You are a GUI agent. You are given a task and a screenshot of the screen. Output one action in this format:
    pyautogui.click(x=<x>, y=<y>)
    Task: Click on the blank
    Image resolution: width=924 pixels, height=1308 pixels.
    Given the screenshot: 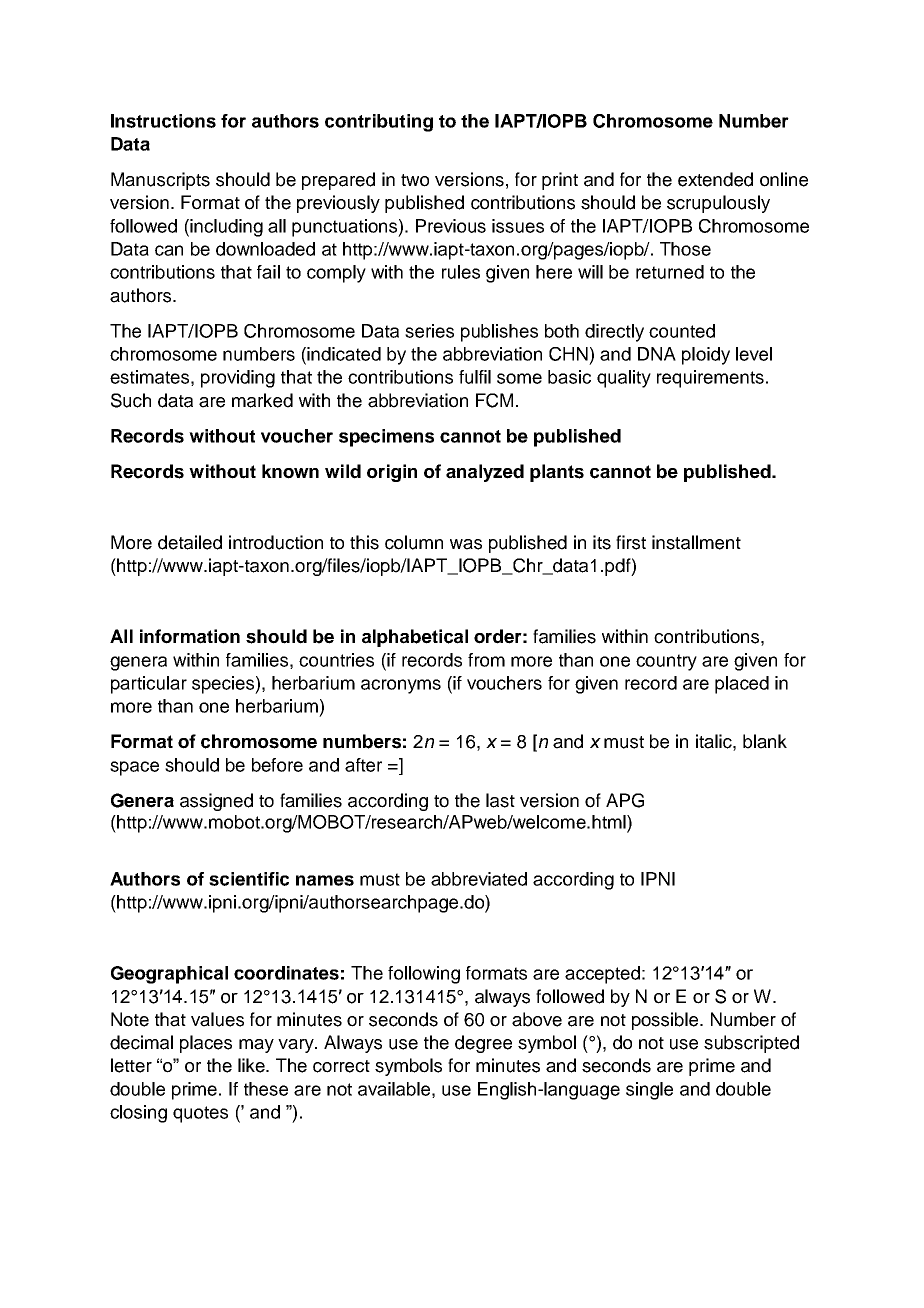 What is the action you would take?
    pyautogui.click(x=765, y=741)
